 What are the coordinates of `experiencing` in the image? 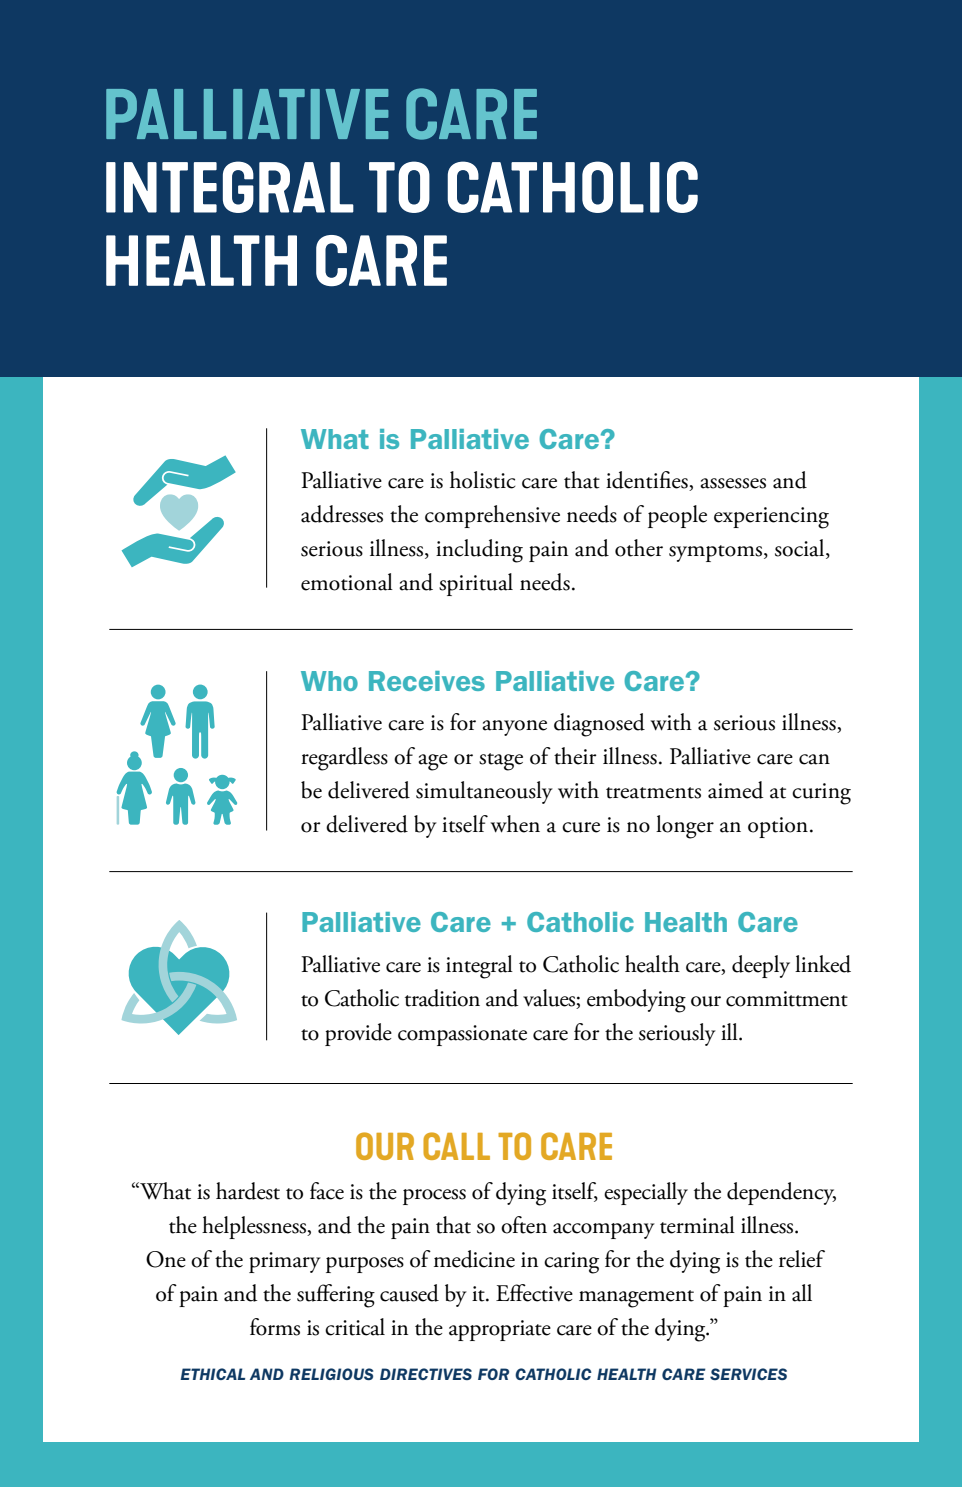 It's located at (771, 518).
